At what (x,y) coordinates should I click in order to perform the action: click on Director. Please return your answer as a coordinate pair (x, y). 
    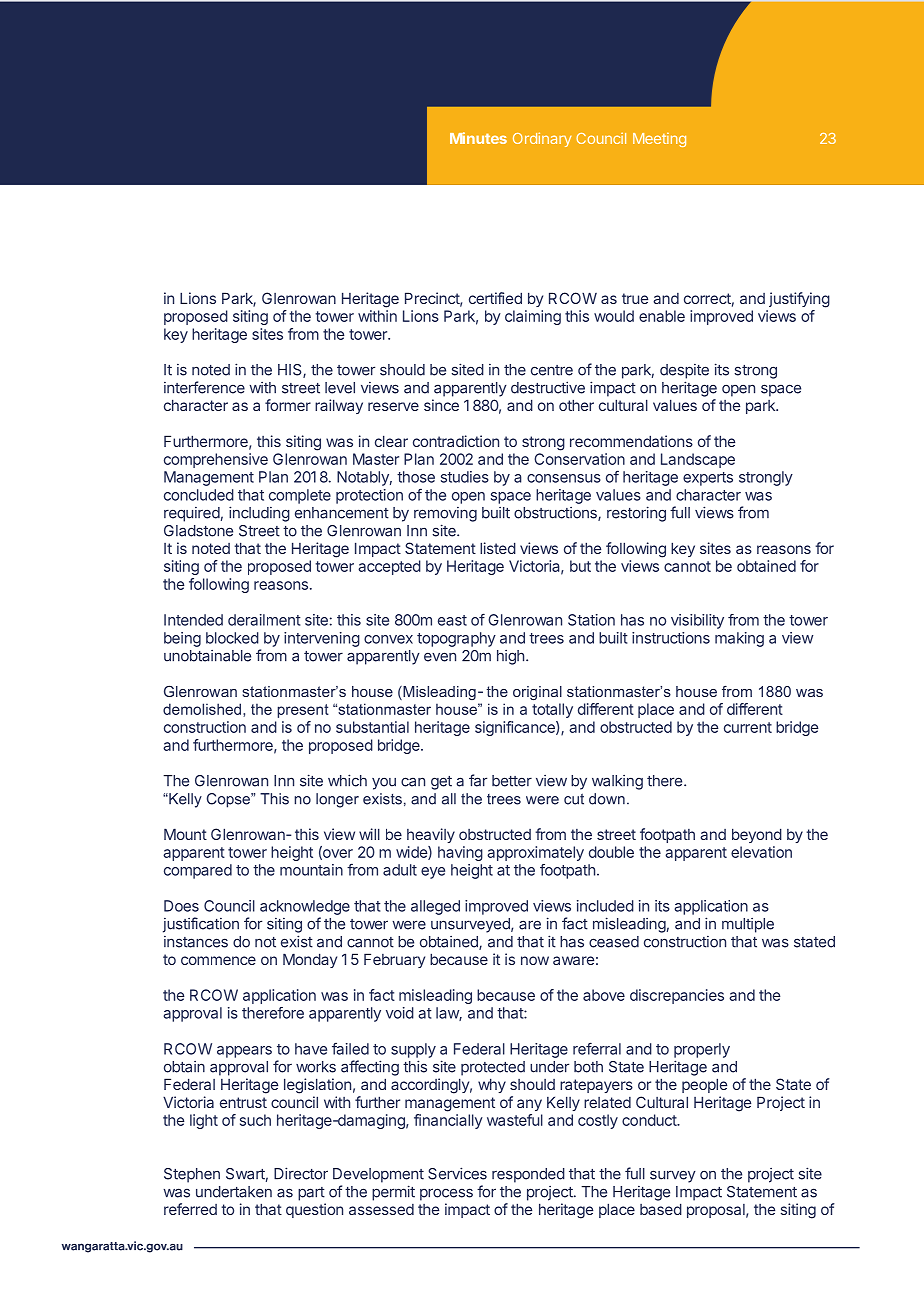
    Looking at the image, I should click on (301, 1173).
